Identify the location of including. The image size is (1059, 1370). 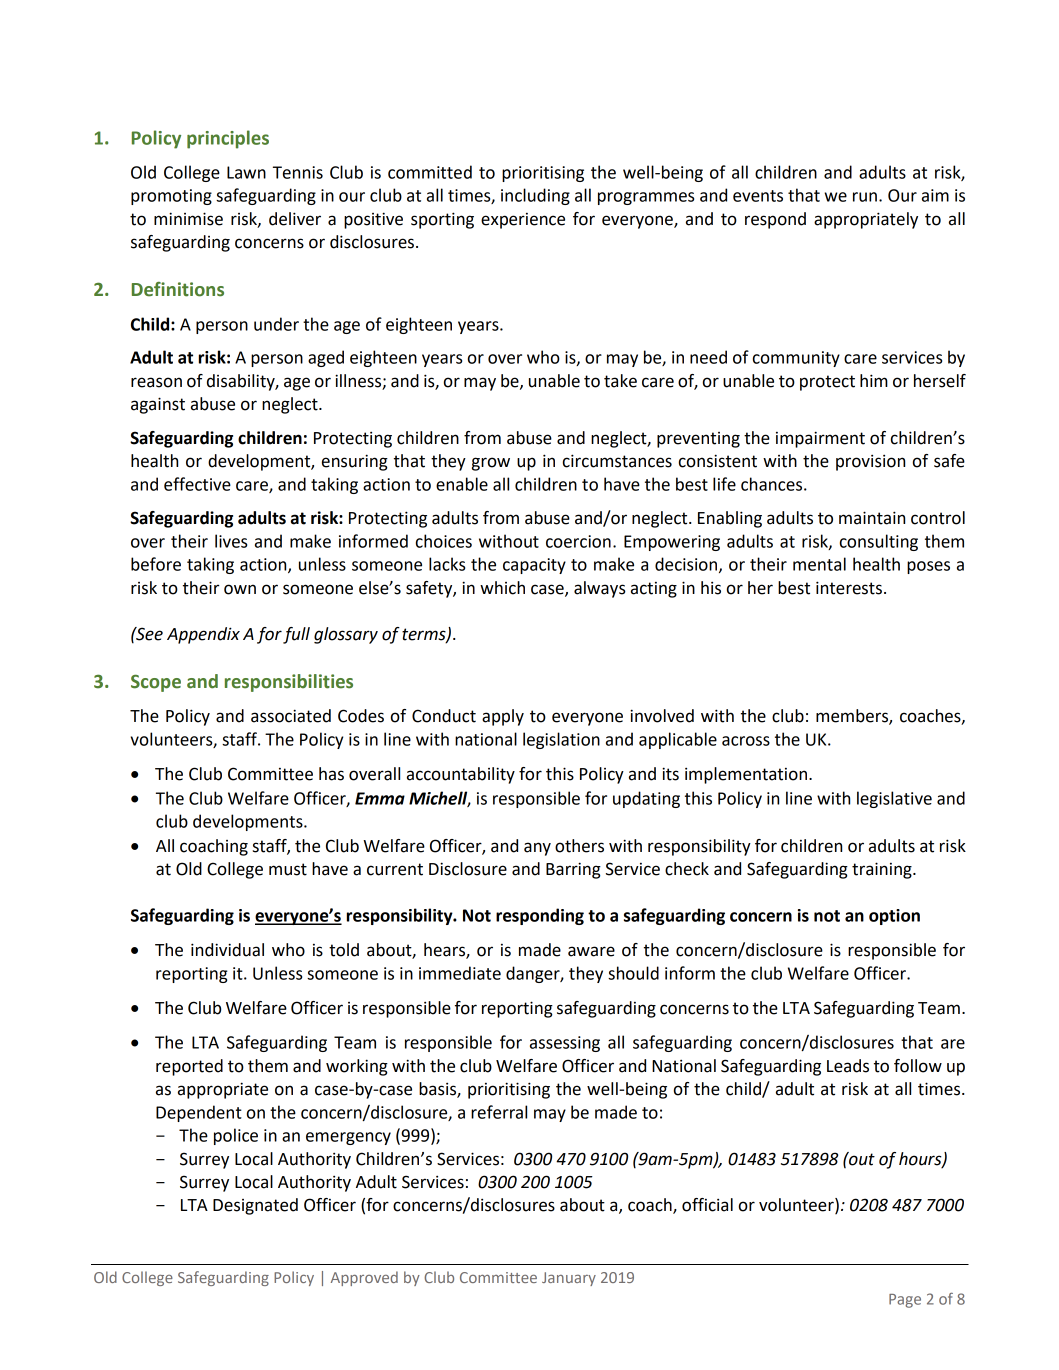
(535, 196).
